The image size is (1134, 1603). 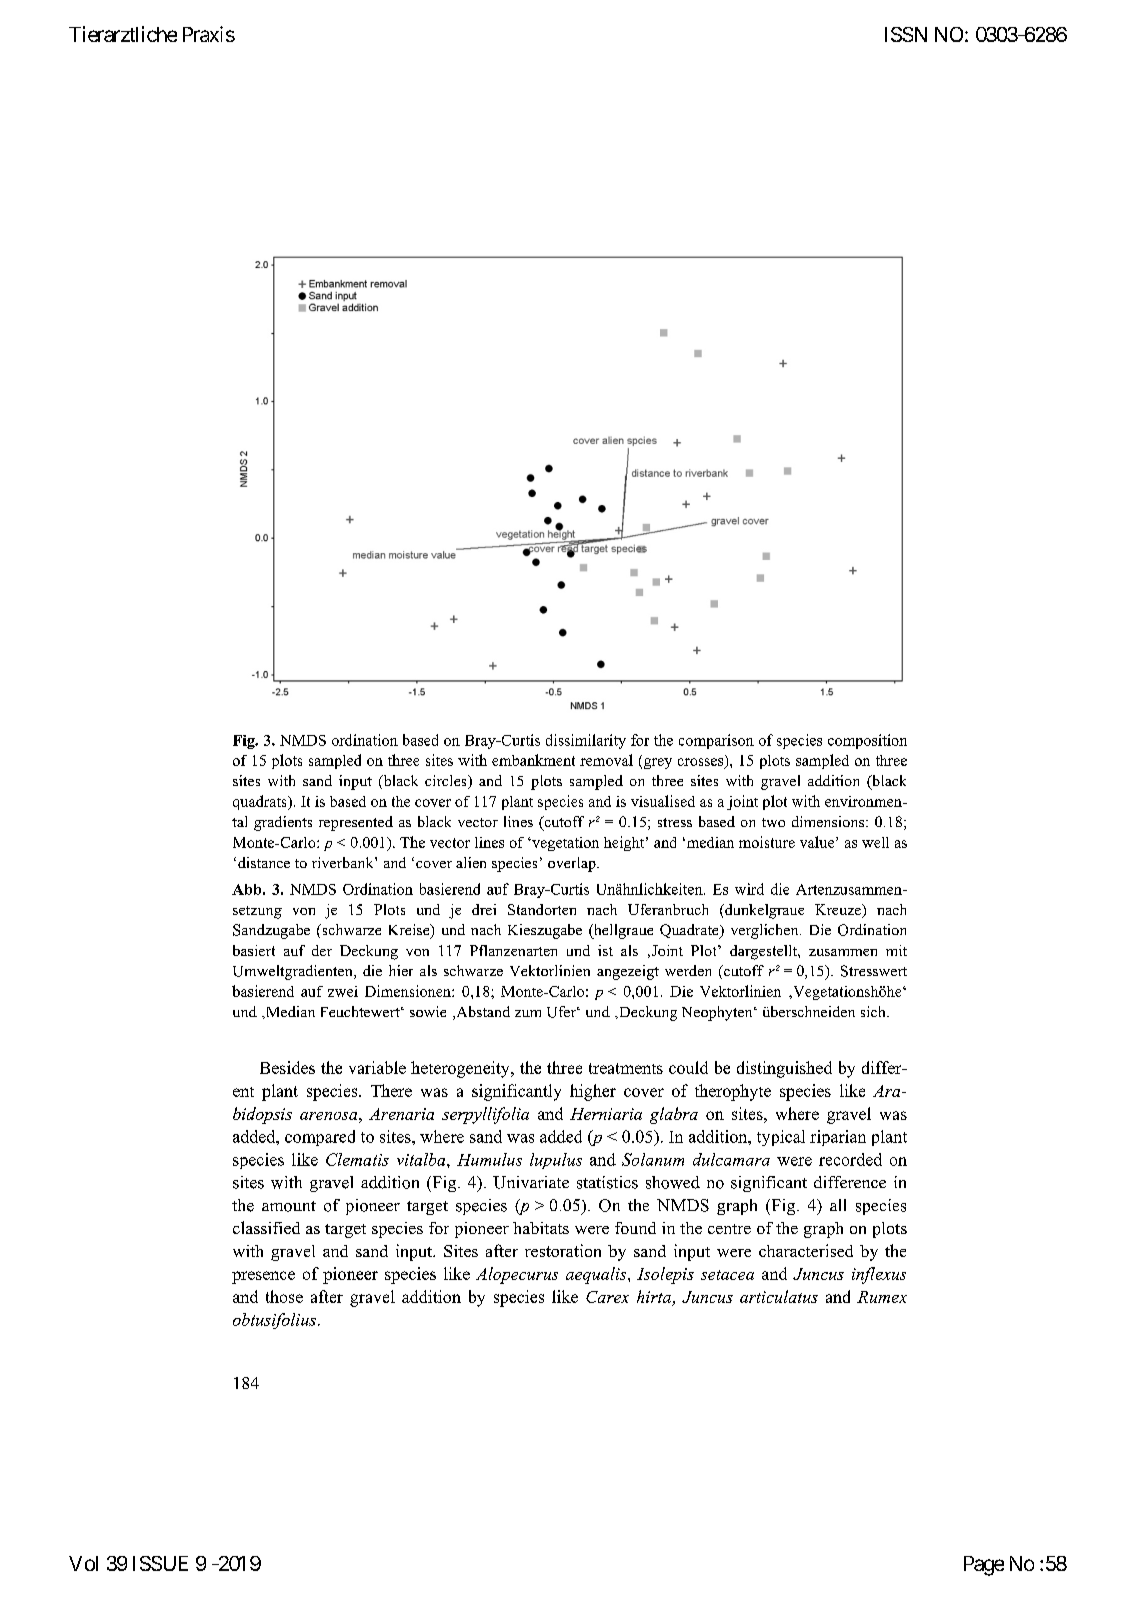 I want to click on dissimilarity, so click(x=586, y=741).
